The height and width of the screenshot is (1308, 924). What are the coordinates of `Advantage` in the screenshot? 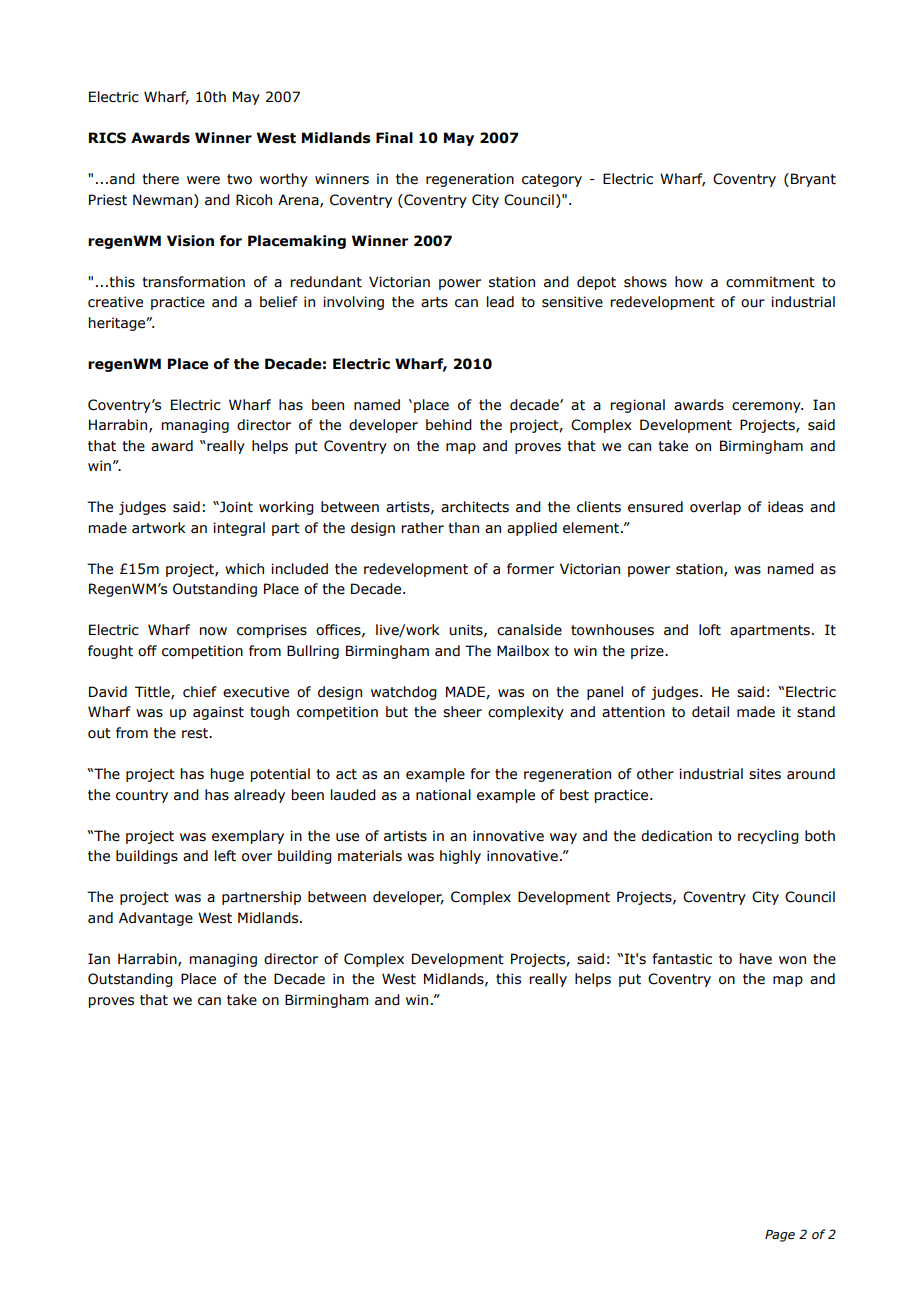 It's located at (156, 919).
